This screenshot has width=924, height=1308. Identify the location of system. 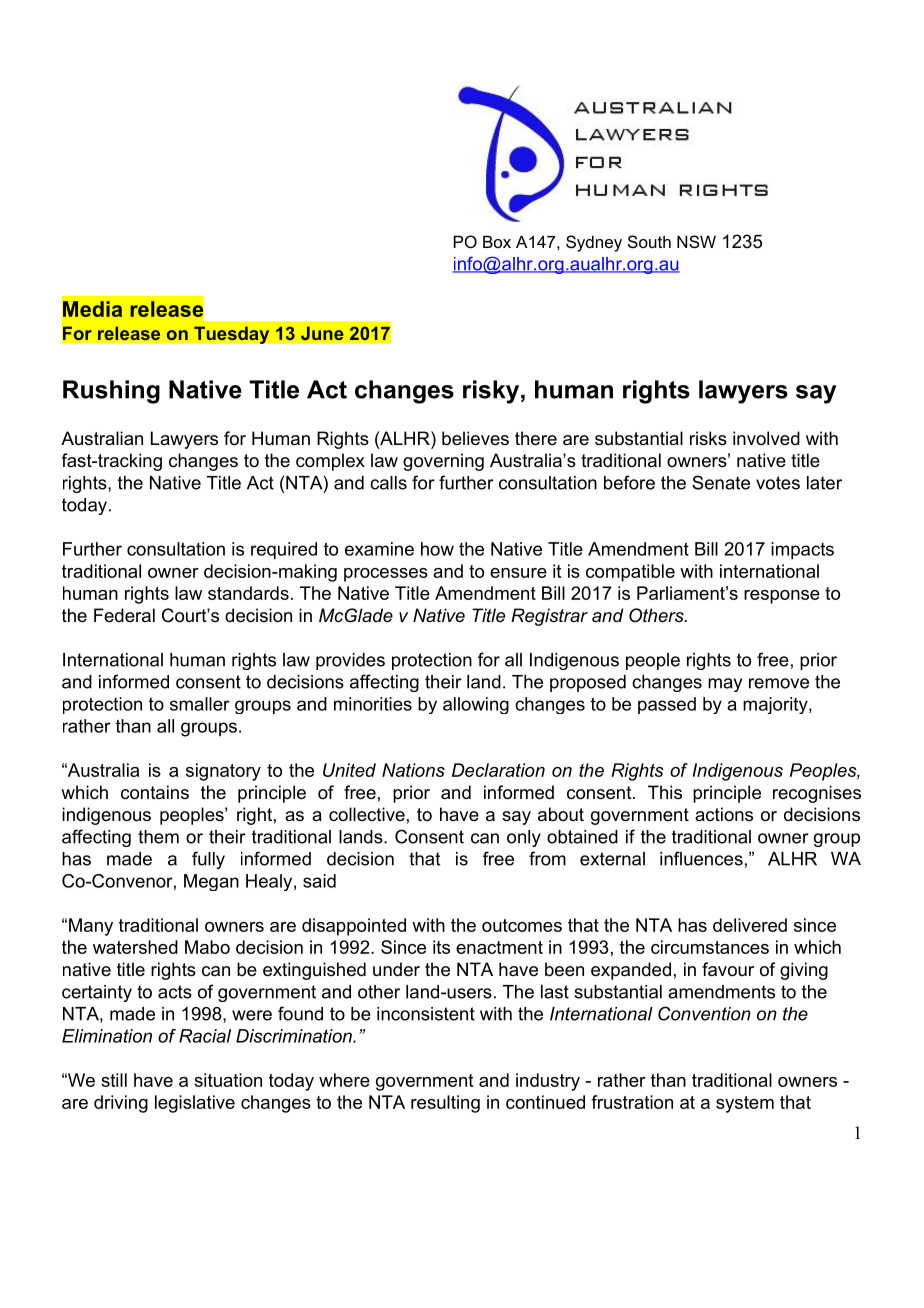
(745, 1104).
